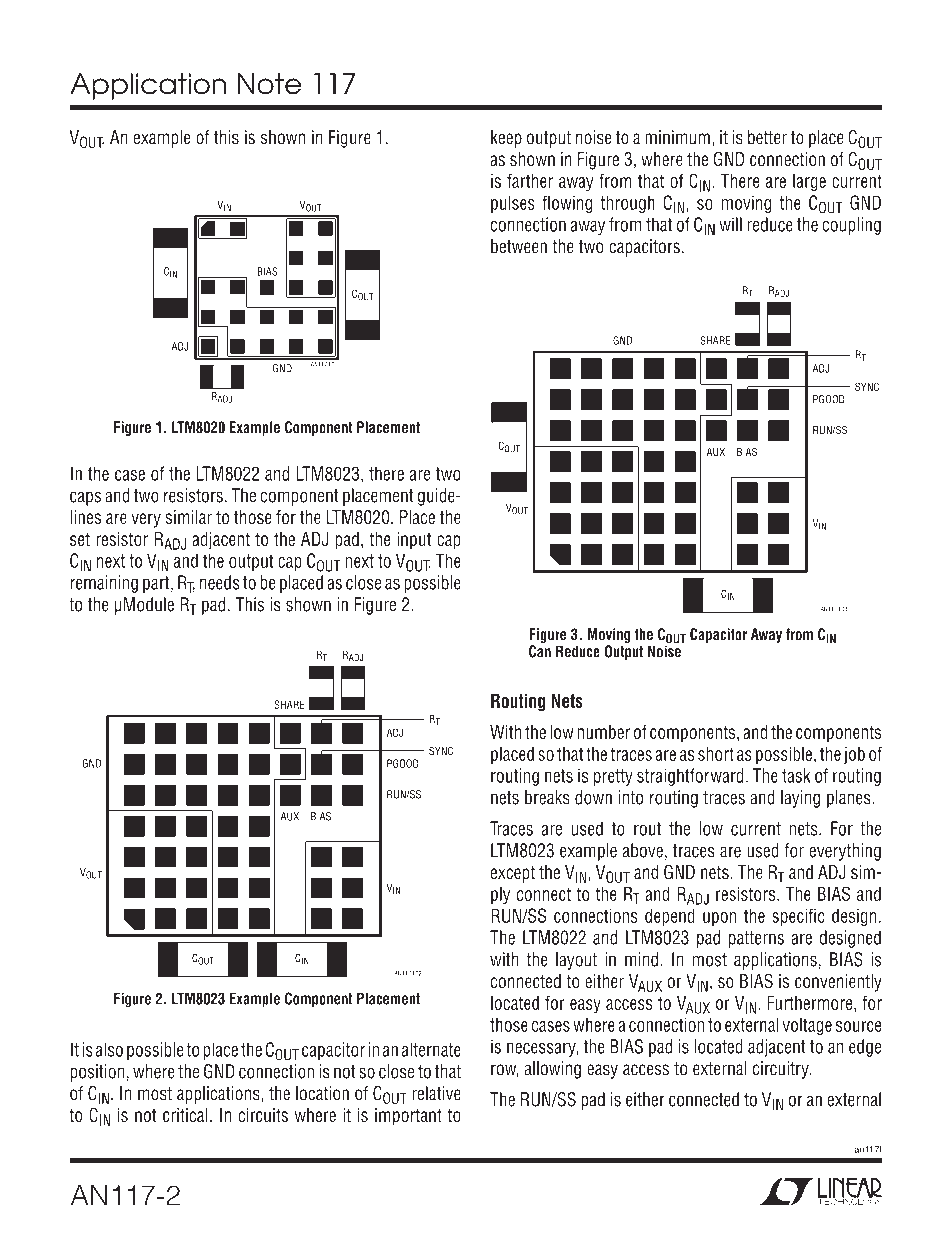  I want to click on critical, so click(185, 1115).
